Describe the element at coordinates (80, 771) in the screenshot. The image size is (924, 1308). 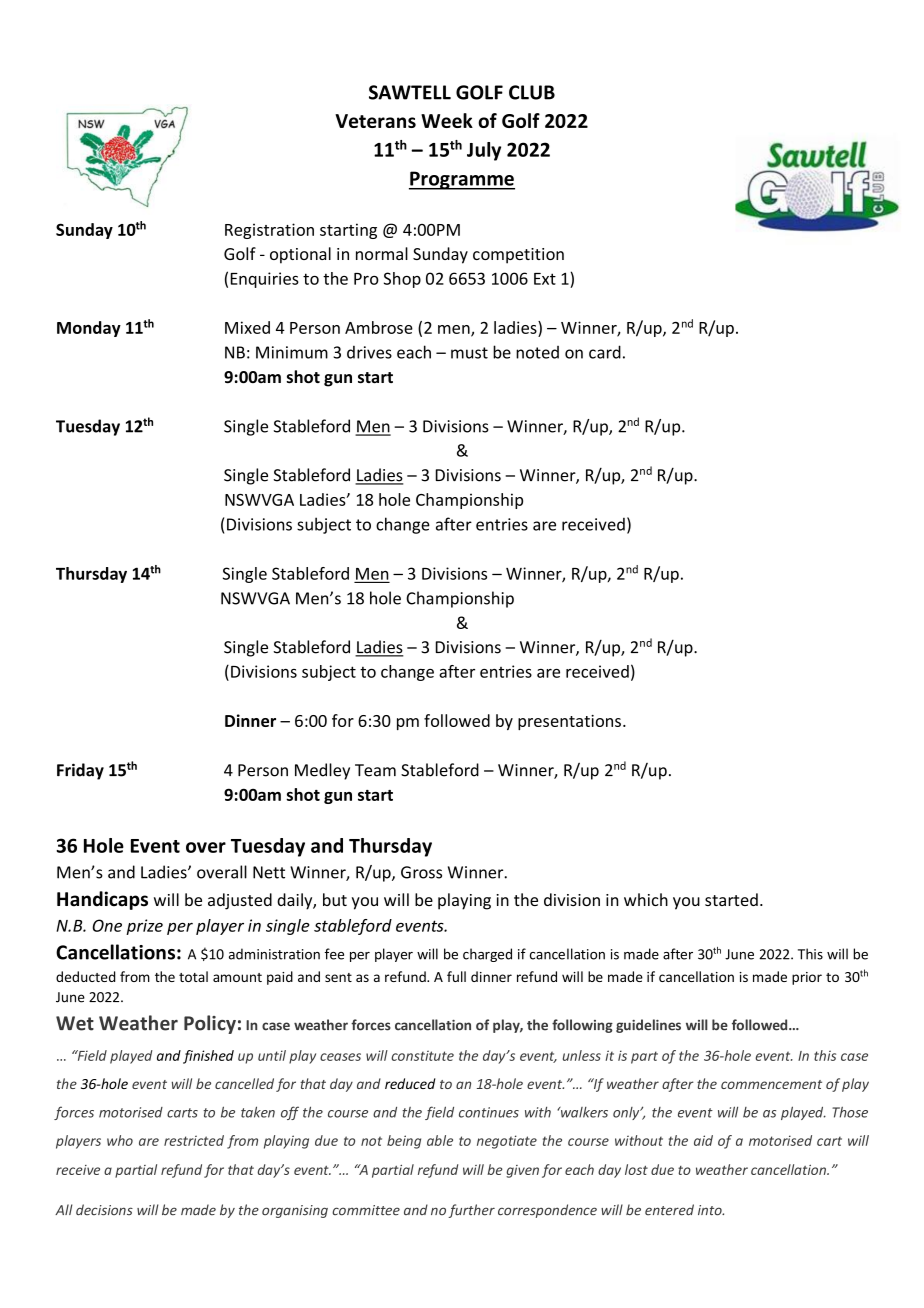
I see `Friday` at that location.
